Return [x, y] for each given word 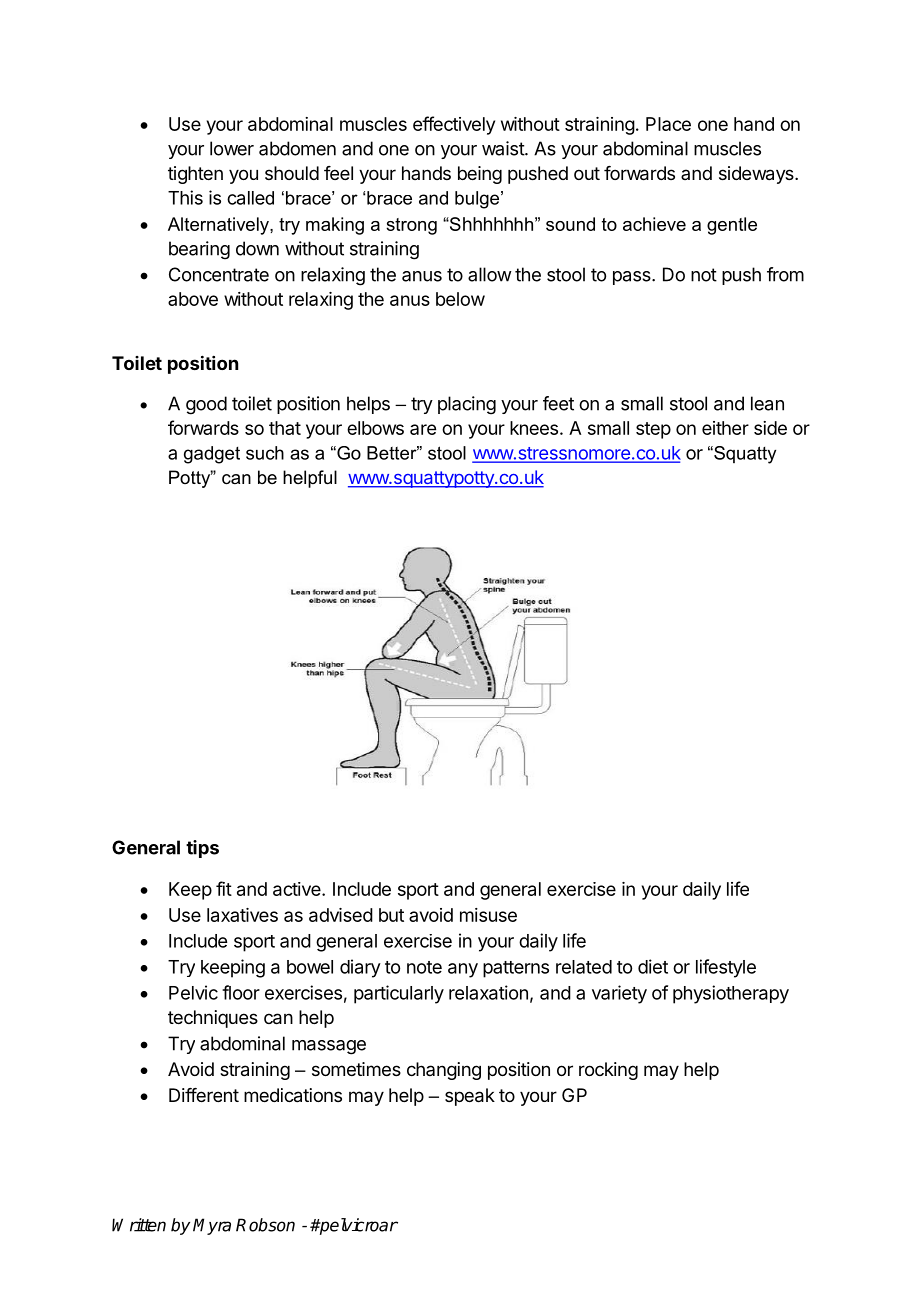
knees [534, 428]
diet [653, 966]
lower [232, 148]
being [480, 175]
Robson [265, 1225]
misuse [488, 915]
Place [668, 124]
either [725, 428]
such [265, 453]
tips [202, 849]
